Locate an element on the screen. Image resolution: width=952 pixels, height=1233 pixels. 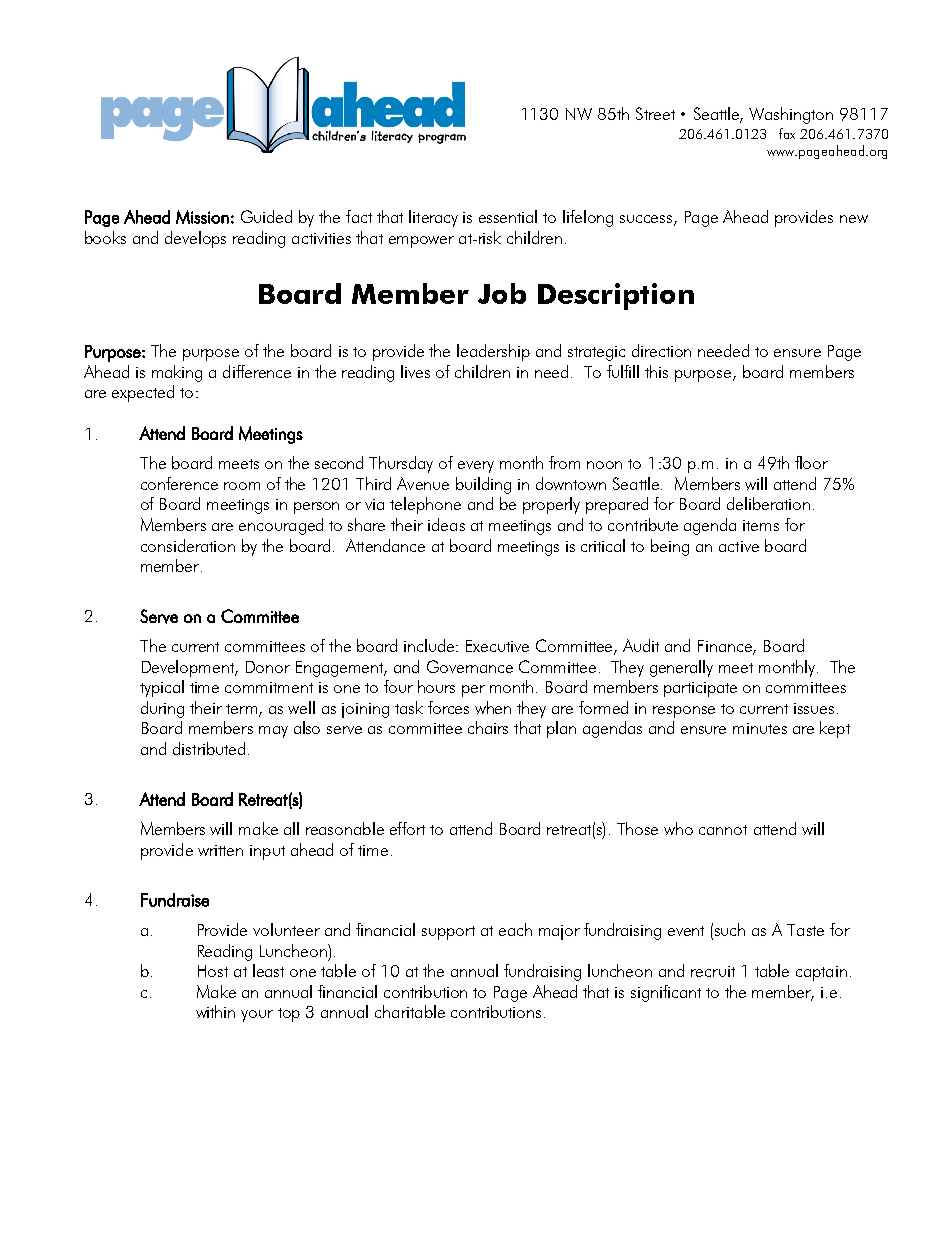
consideration is located at coordinates (188, 545).
